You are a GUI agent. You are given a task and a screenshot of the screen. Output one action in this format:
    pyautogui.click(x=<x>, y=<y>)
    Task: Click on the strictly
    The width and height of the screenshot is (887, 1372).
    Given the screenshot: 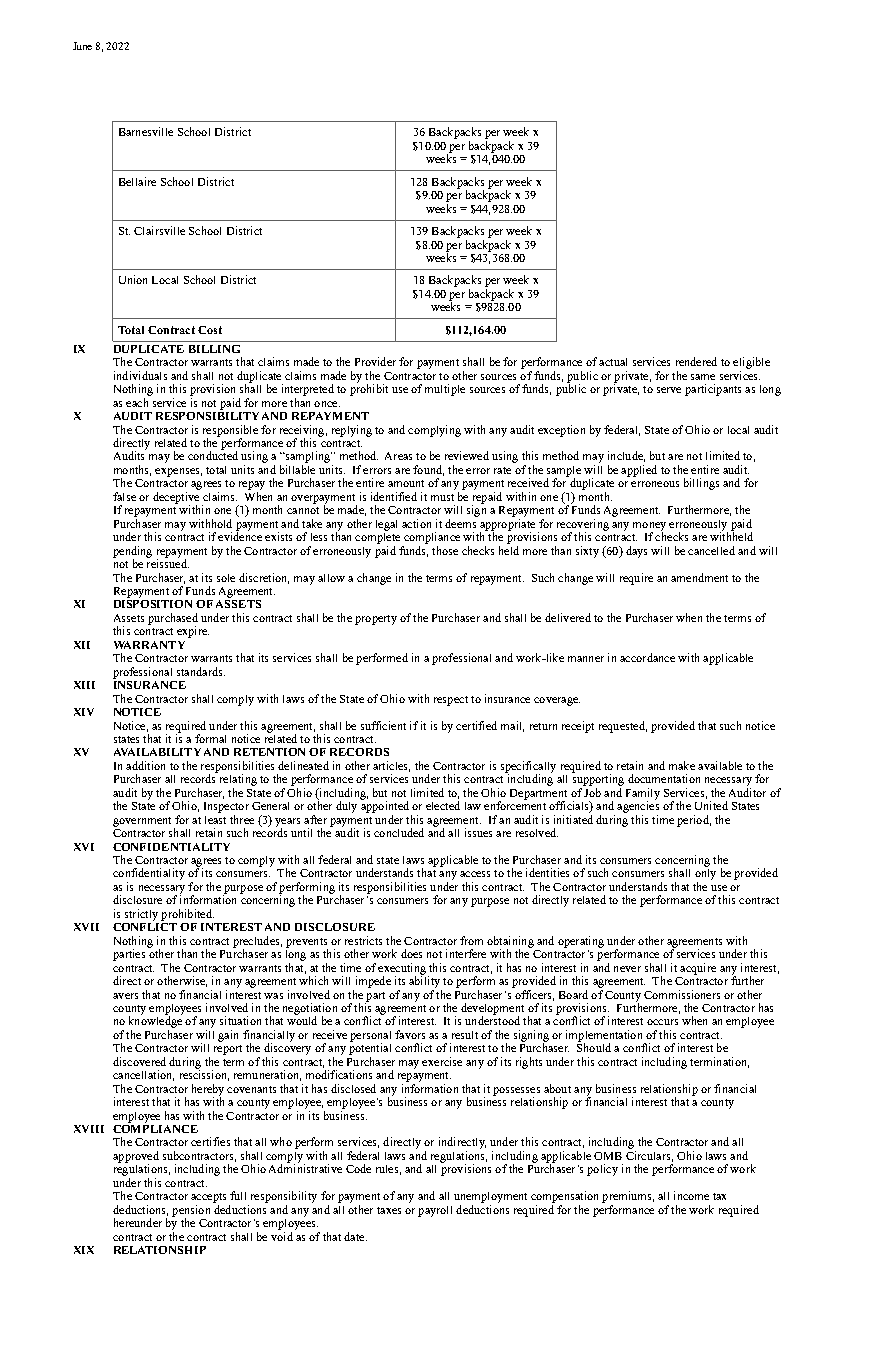 What is the action you would take?
    pyautogui.click(x=141, y=915)
